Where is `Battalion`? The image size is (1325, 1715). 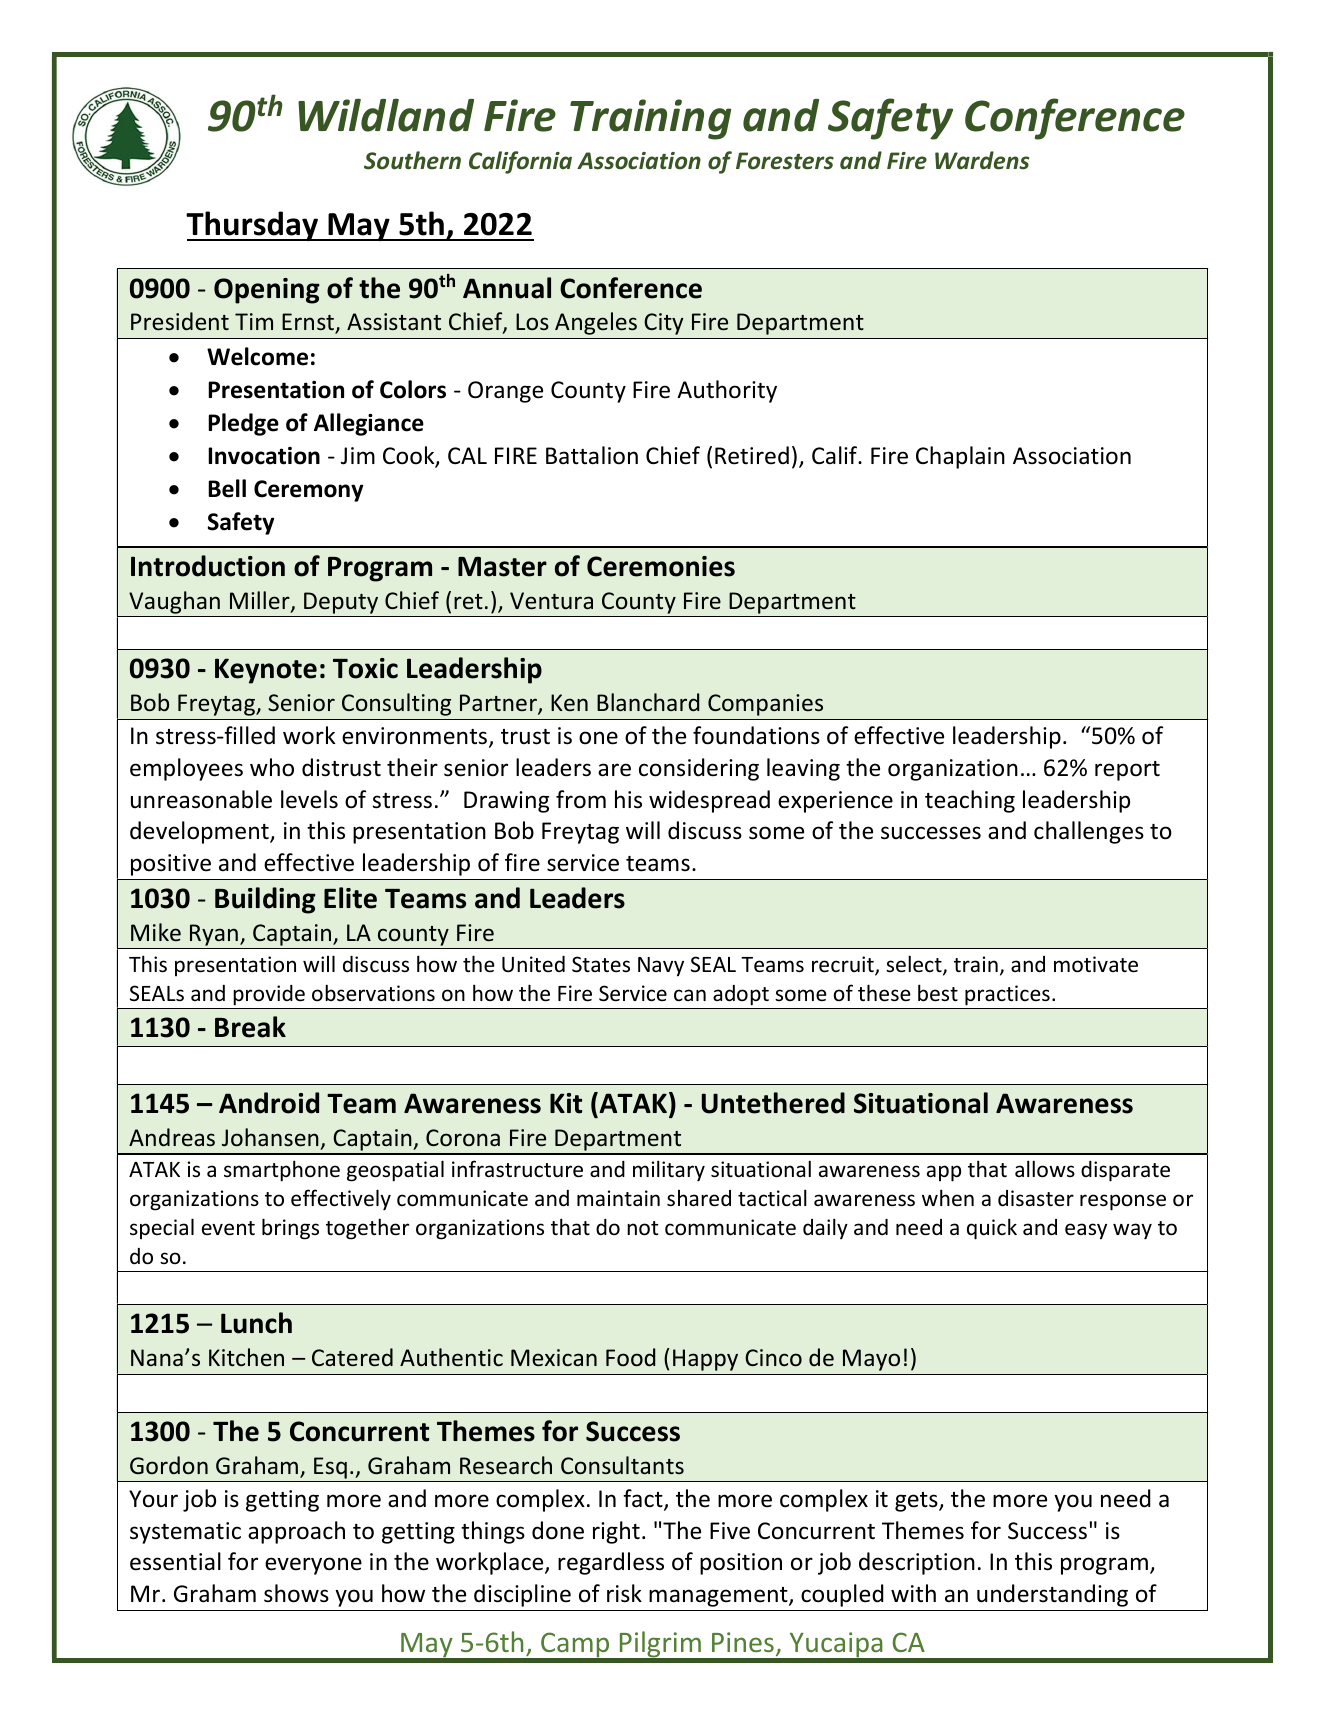 Battalion is located at coordinates (592, 455).
